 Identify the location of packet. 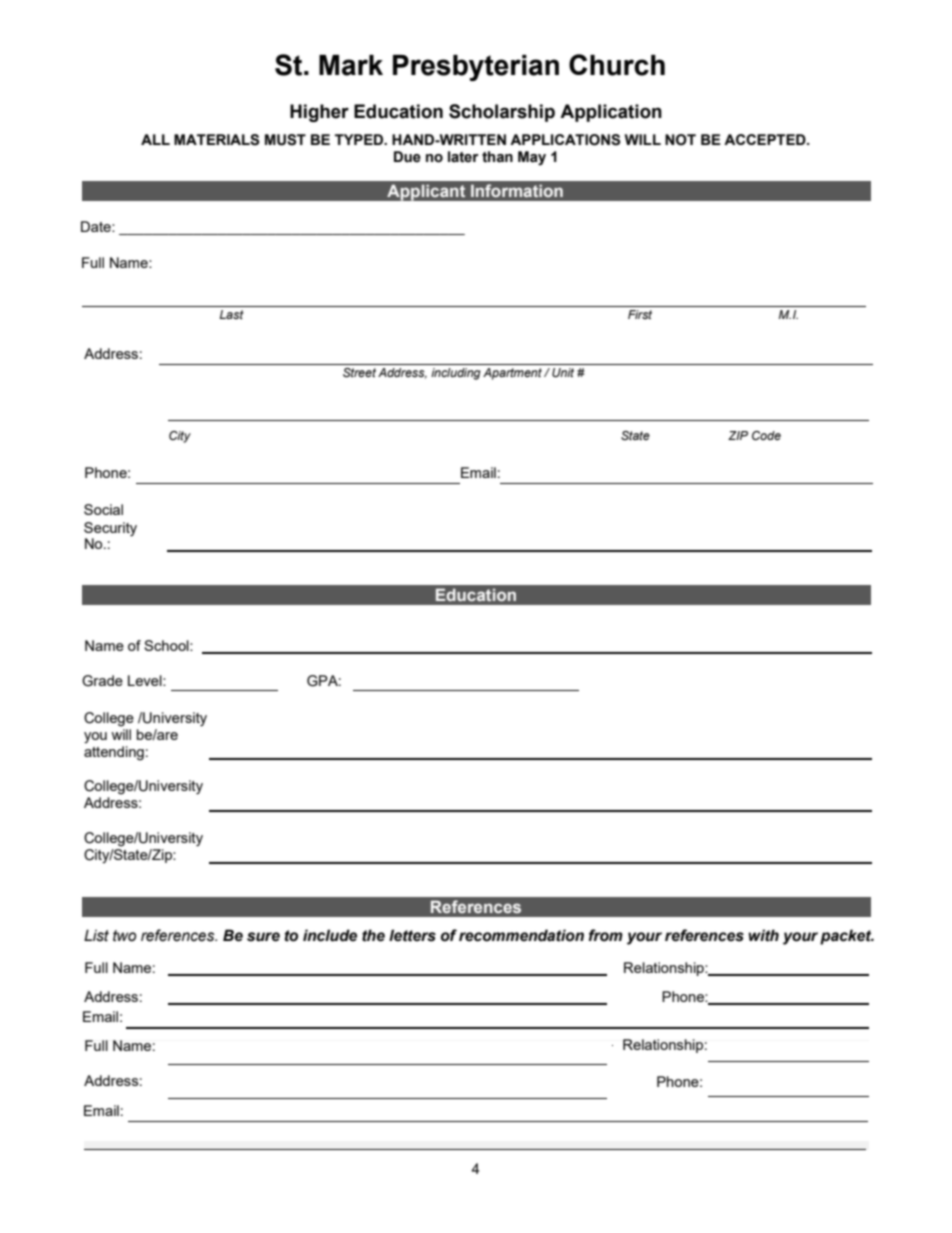
(847, 937).
